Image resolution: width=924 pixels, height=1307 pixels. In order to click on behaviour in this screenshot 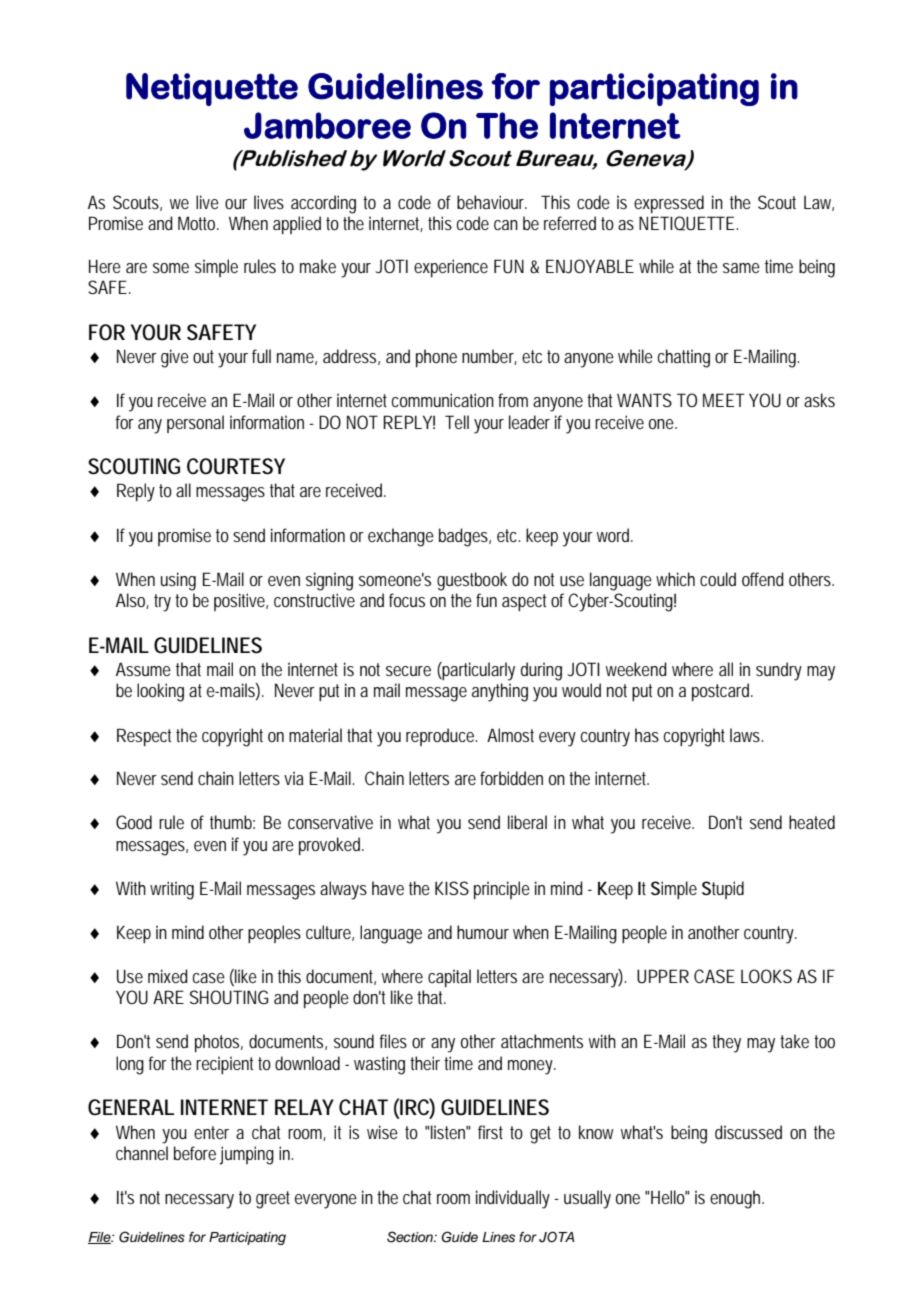, I will do `click(492, 202)`.
